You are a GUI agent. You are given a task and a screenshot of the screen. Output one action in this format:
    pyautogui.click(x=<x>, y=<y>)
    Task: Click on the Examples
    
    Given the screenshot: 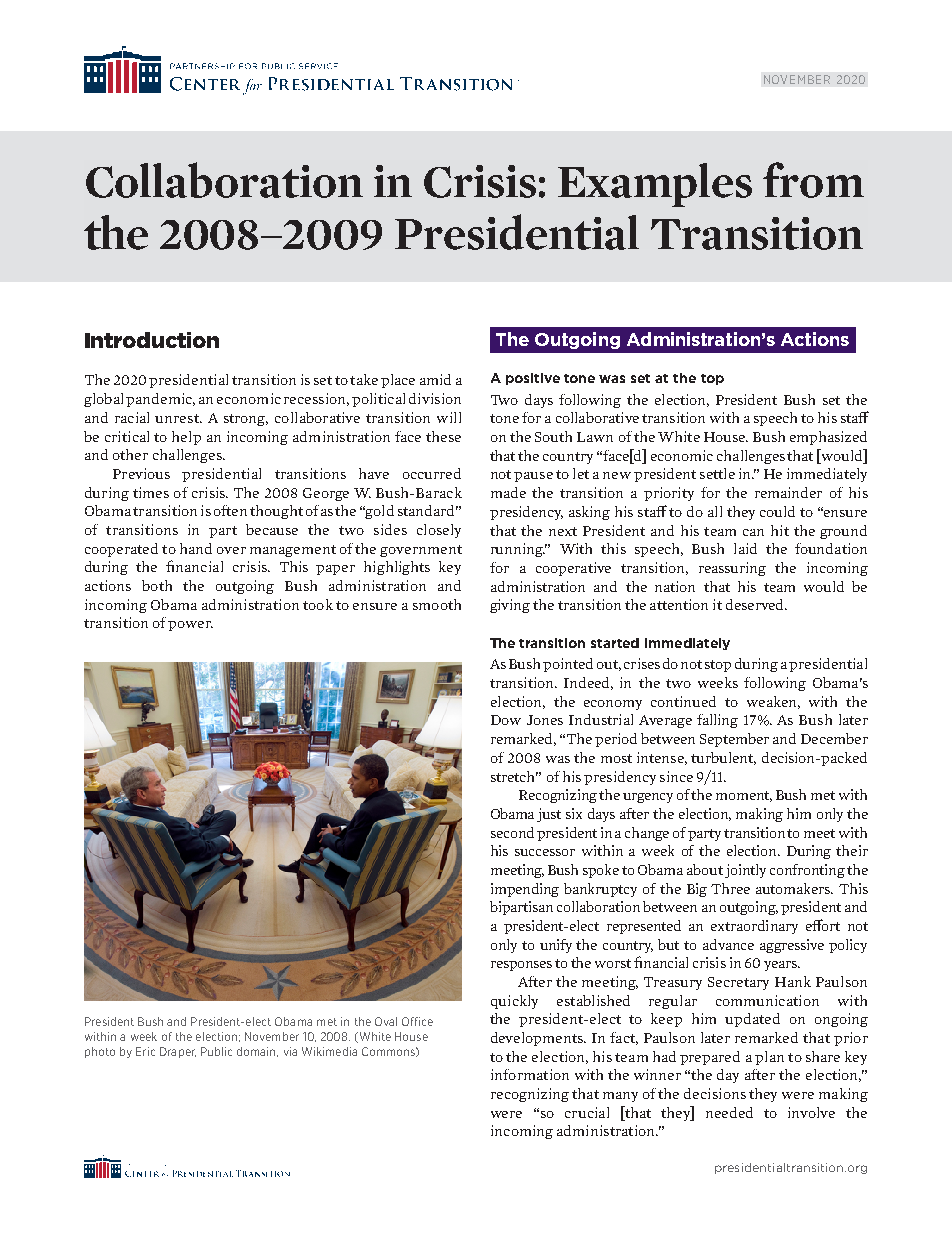 What is the action you would take?
    pyautogui.click(x=655, y=185)
